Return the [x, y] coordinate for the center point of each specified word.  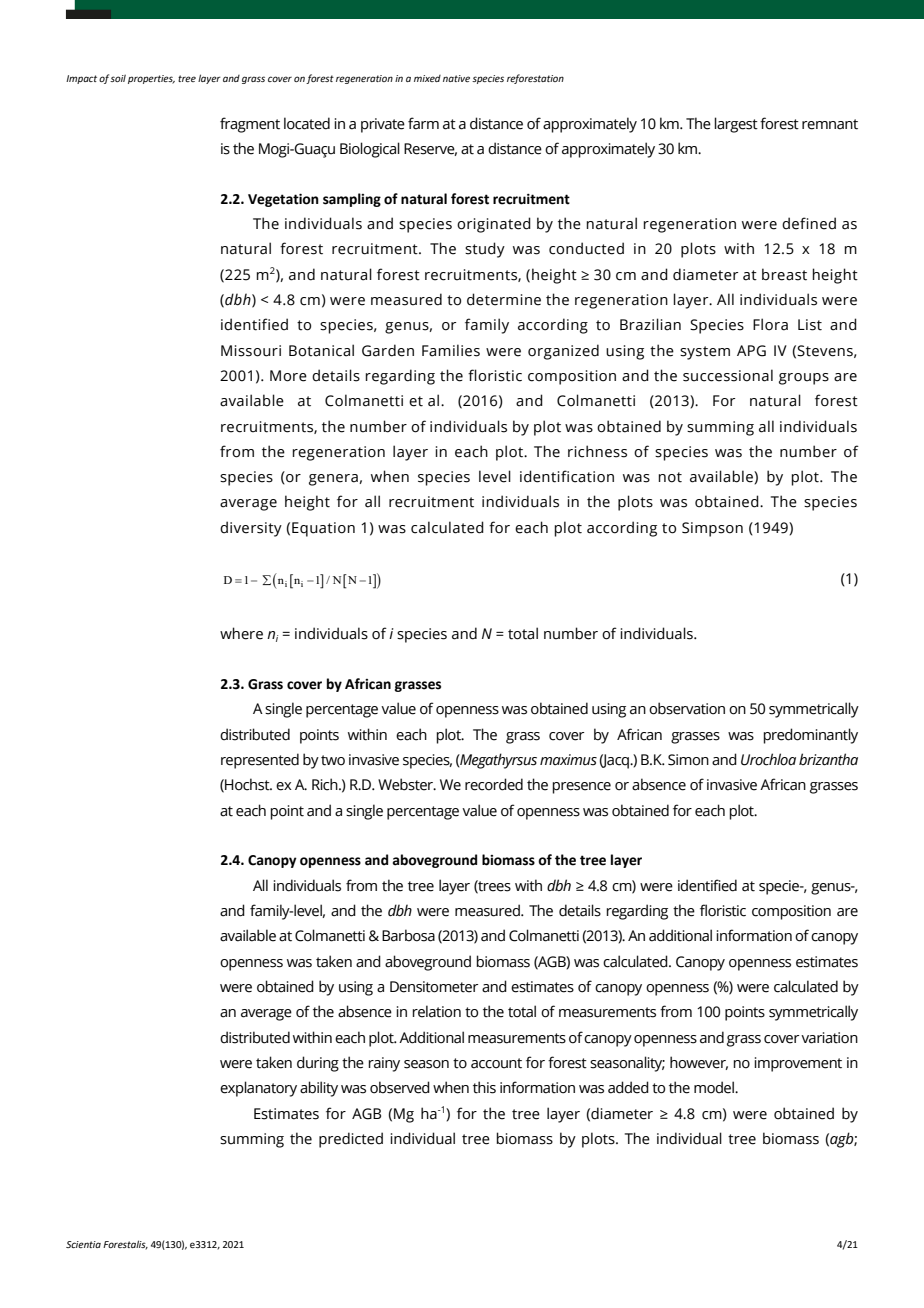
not [670, 477]
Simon [688, 760]
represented [260, 761]
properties [151, 79]
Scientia [83, 1244]
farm [423, 123]
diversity [251, 529]
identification [567, 476]
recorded [494, 784]
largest [736, 125]
